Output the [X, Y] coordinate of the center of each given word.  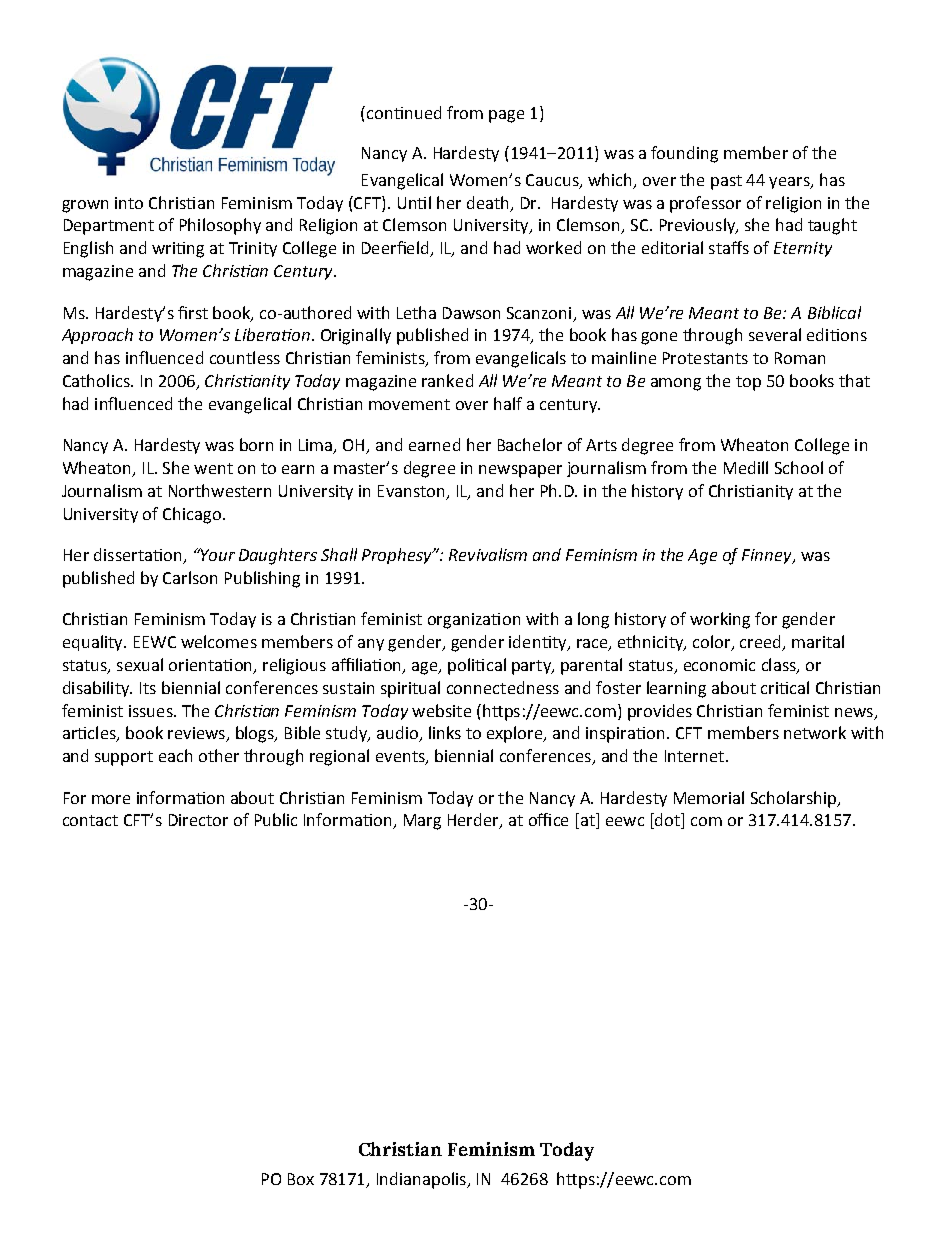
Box [301, 1179]
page [506, 116]
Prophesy [398, 556]
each [175, 755]
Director [198, 820]
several [775, 334]
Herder [474, 821]
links [445, 732]
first [193, 312]
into [129, 203]
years [790, 183]
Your [217, 554]
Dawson [471, 313]
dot [667, 821]
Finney [768, 556]
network [815, 732]
